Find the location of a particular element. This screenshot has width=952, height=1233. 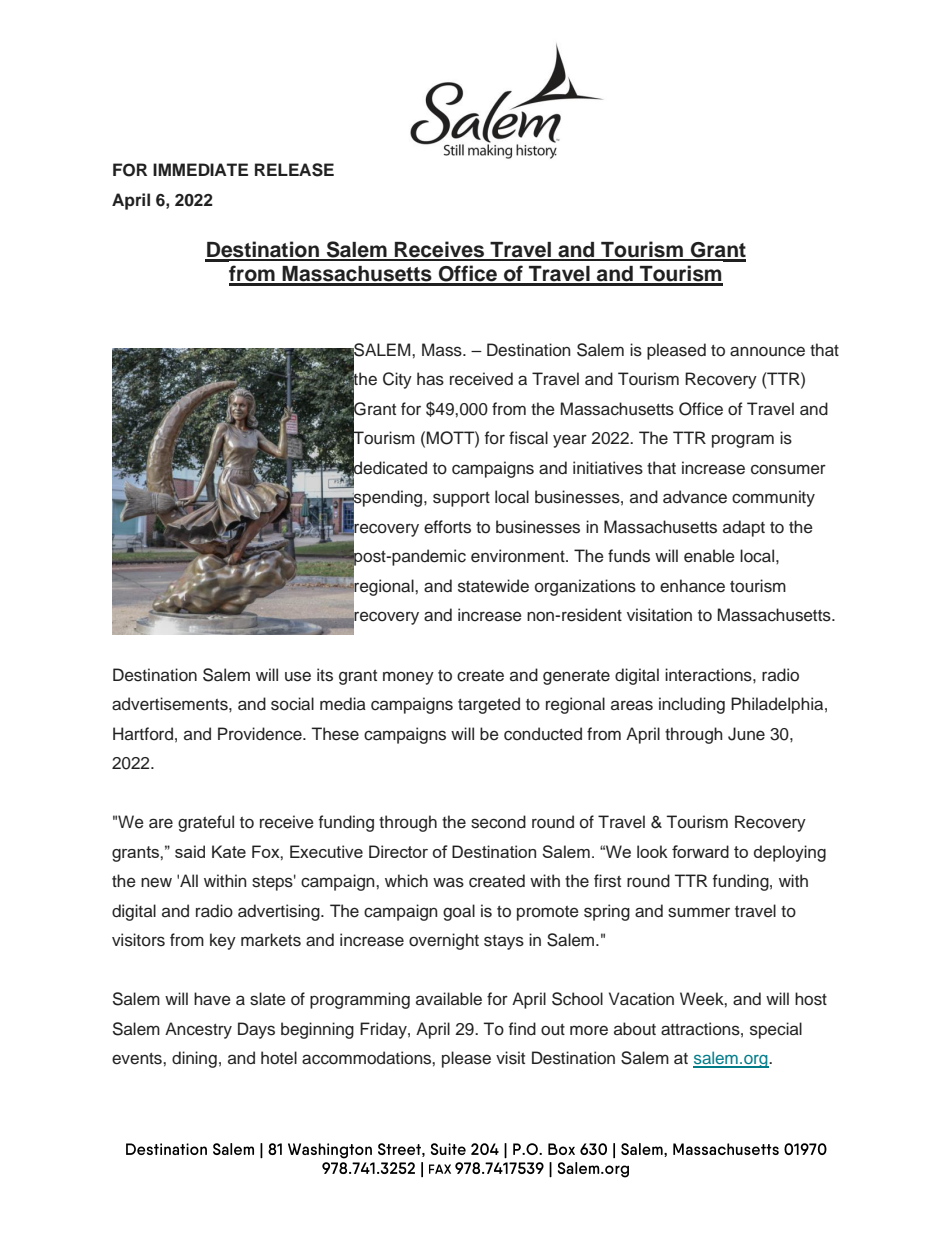

find is located at coordinates (522, 1029).
